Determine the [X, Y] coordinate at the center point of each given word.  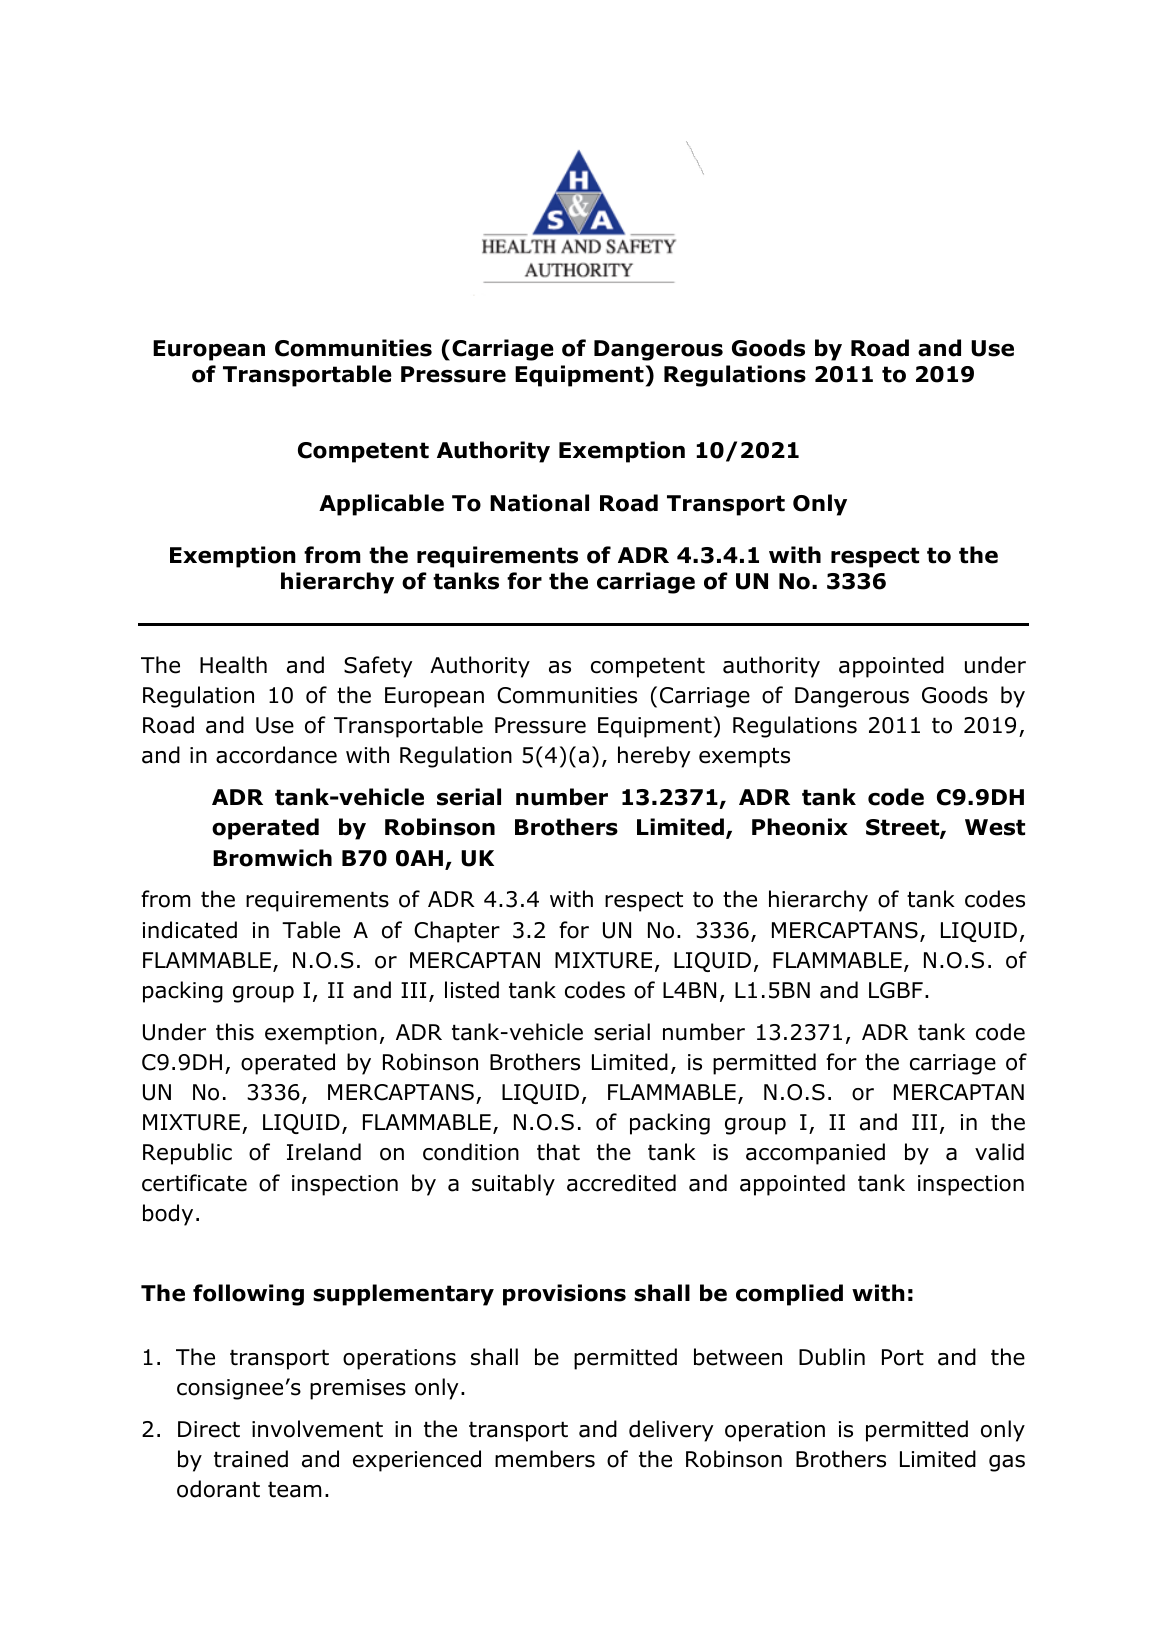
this [235, 1032]
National [539, 503]
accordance [276, 755]
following [248, 1295]
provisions [564, 1295]
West [995, 827]
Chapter [457, 932]
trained [251, 1459]
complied [789, 1295]
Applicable [381, 505]
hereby [654, 757]
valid [999, 1152]
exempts [744, 757]
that [558, 1152]
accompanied [815, 1154]
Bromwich [272, 858]
